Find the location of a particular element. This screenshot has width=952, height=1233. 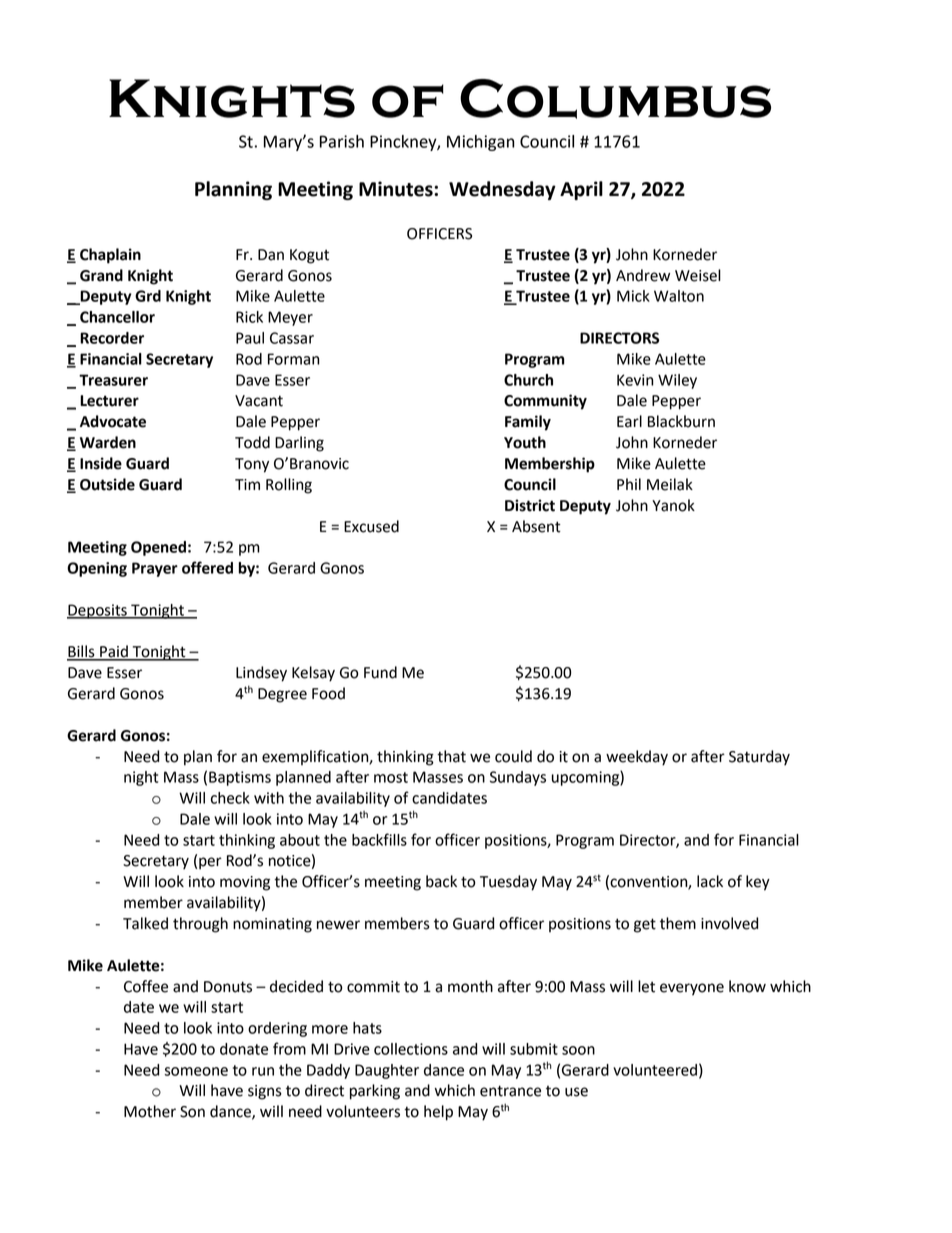

volunteered is located at coordinates (655, 1070).
